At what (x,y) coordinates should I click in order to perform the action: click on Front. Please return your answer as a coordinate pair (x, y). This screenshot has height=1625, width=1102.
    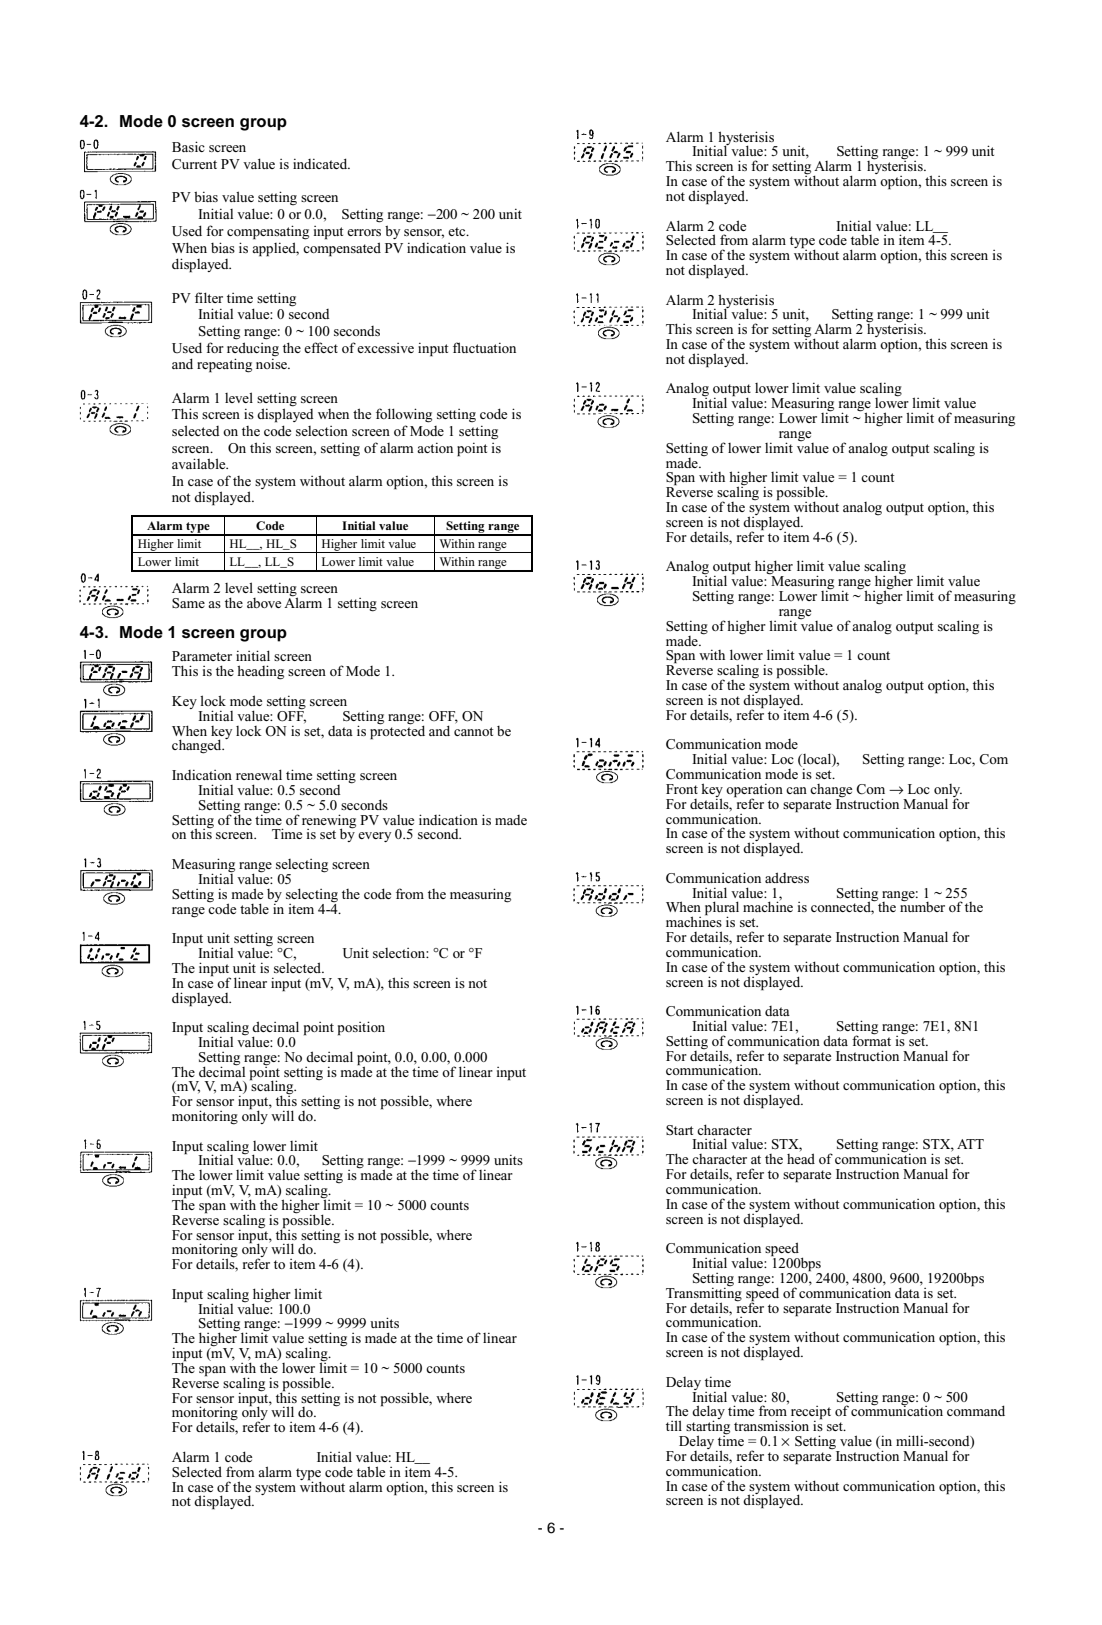
    Looking at the image, I should click on (682, 789).
